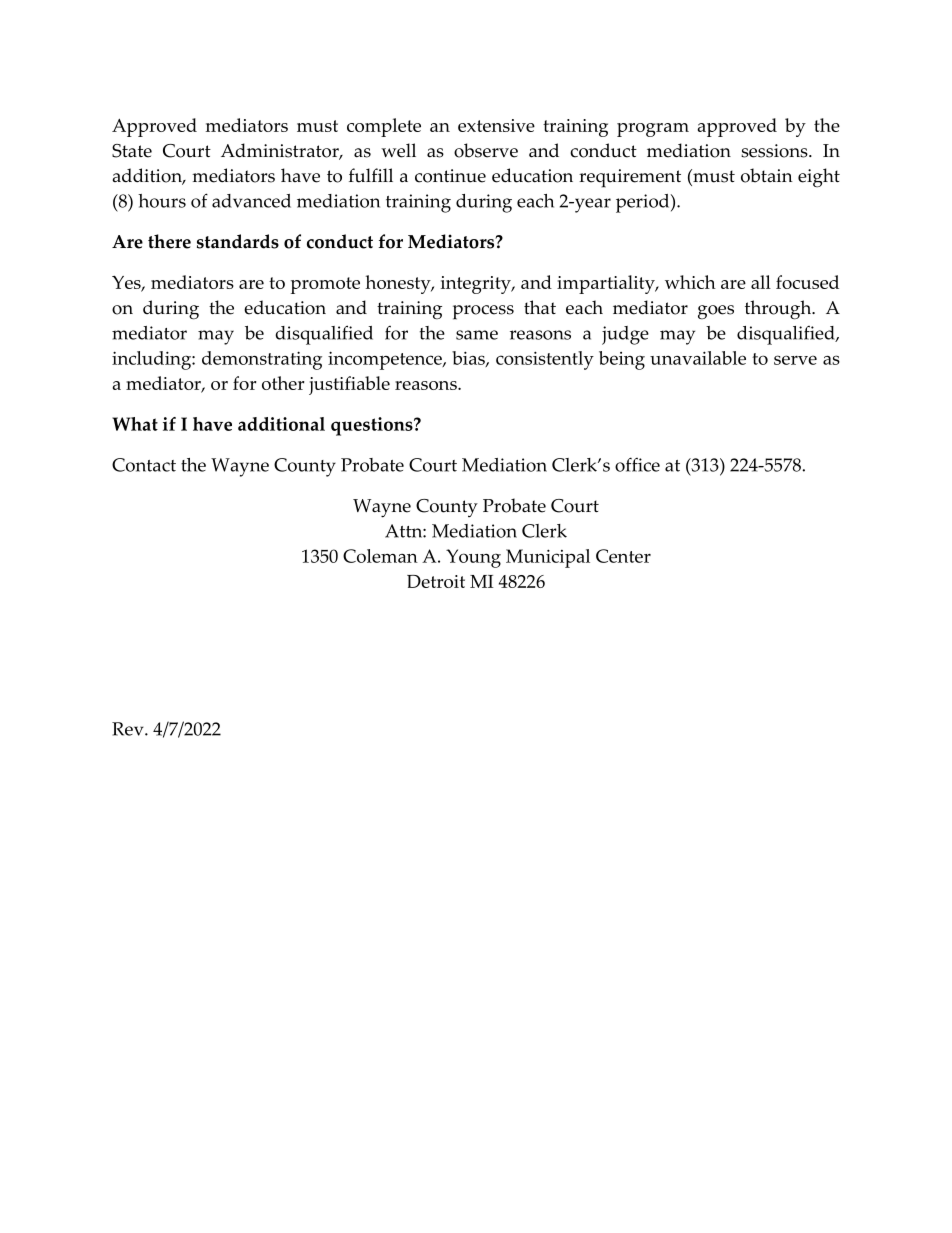 The height and width of the screenshot is (1233, 952). Describe the element at coordinates (477, 335) in the screenshot. I see `same` at that location.
